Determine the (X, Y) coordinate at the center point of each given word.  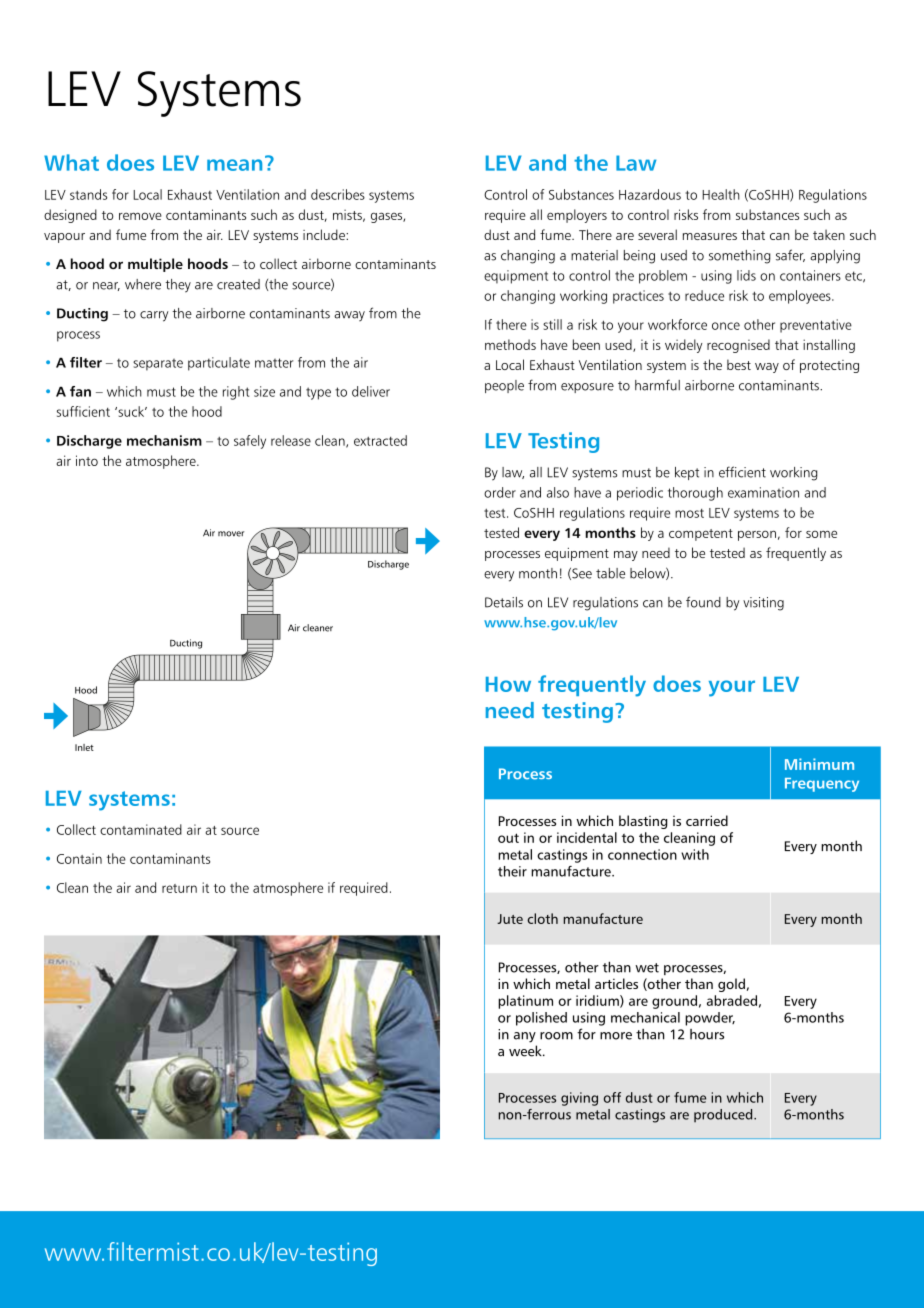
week (526, 1051)
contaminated (141, 829)
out (508, 838)
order (500, 492)
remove (140, 216)
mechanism (164, 440)
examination (763, 492)
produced (724, 1115)
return (179, 888)
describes (338, 194)
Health (721, 194)
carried (707, 820)
